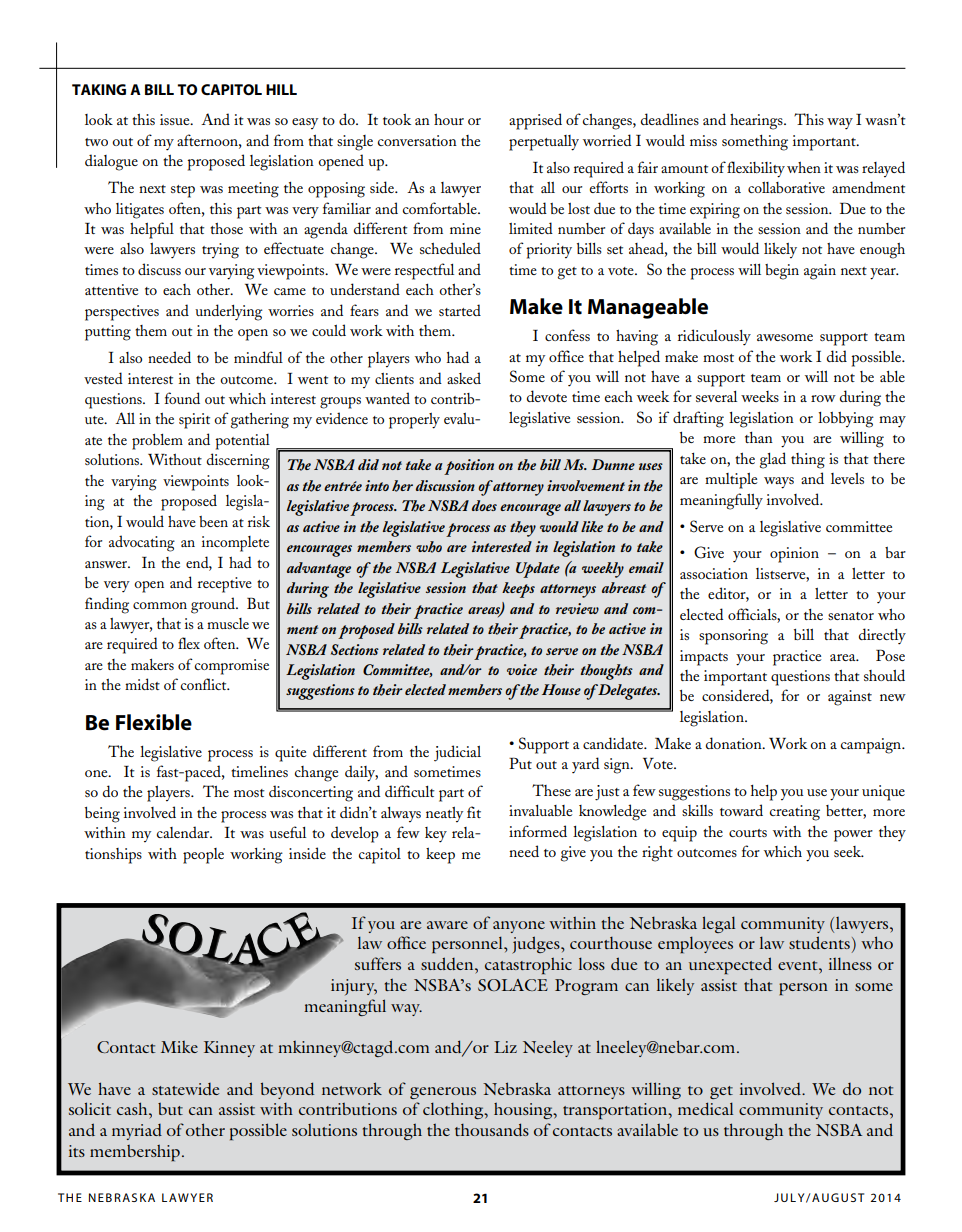  What do you see at coordinates (449, 119) in the screenshot?
I see `hour` at bounding box center [449, 119].
